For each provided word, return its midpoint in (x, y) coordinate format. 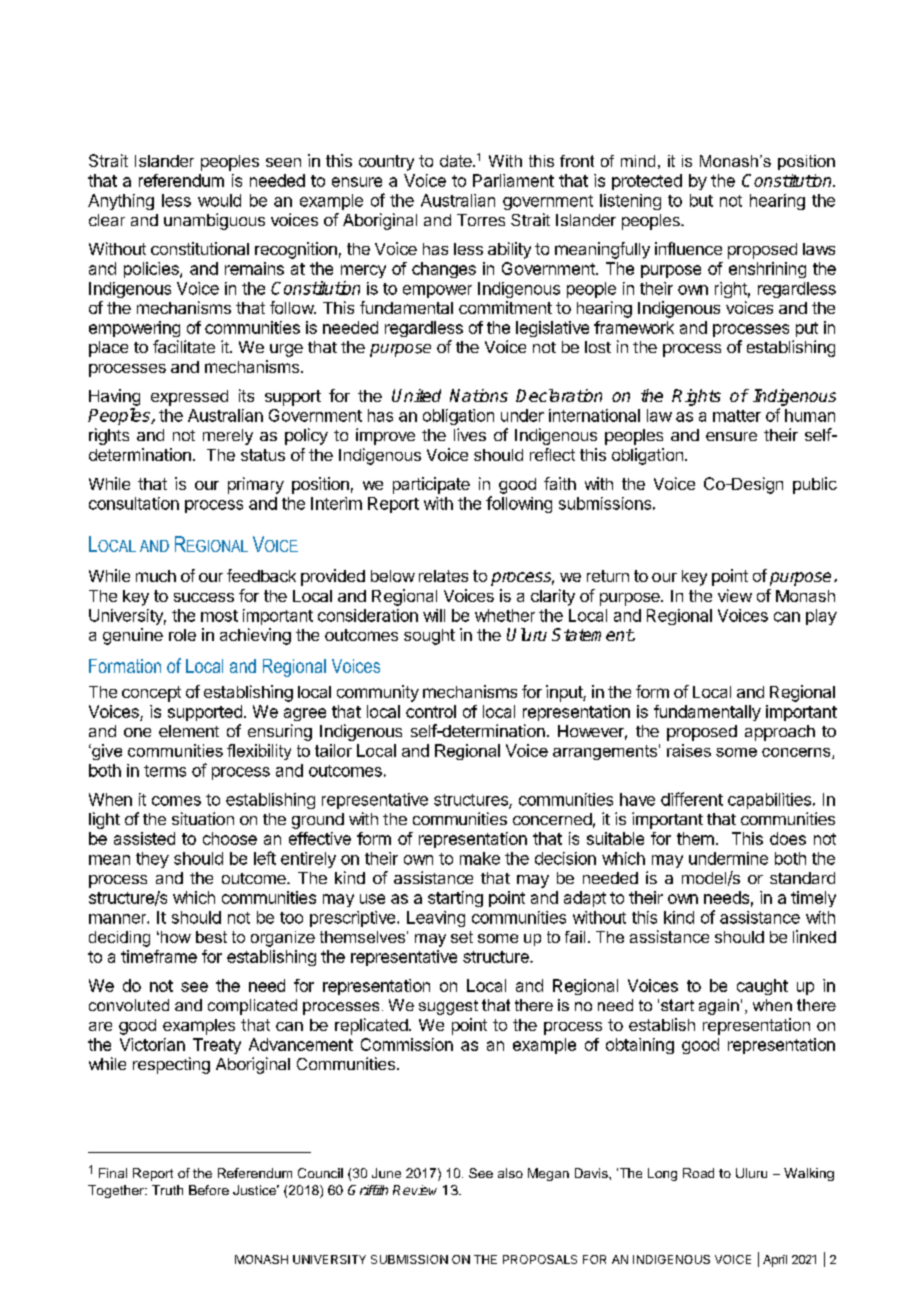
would (219, 200)
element (189, 731)
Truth (167, 1190)
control (431, 711)
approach (780, 733)
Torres (481, 220)
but (701, 200)
